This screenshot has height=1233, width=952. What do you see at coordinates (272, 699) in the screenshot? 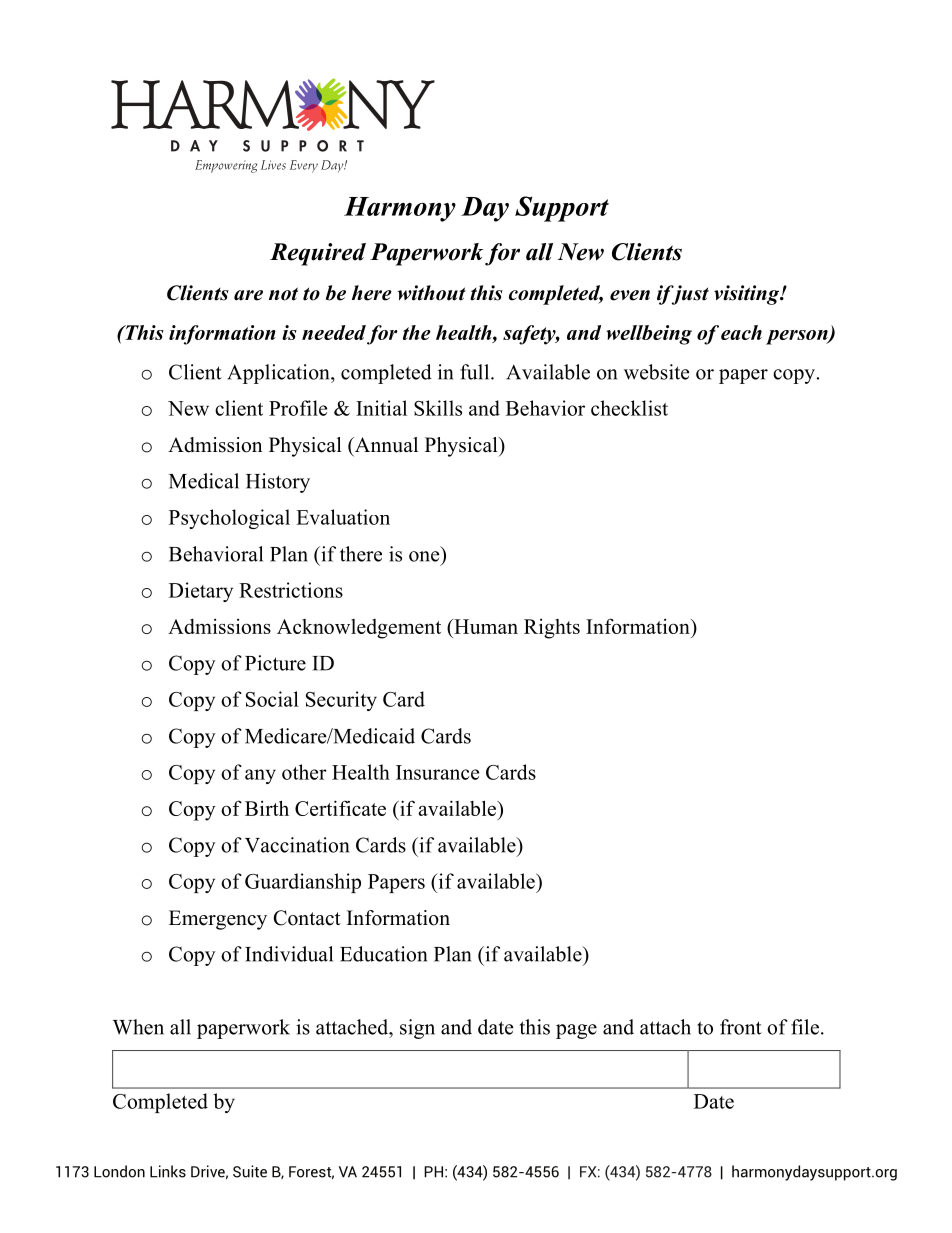
I see `Social` at bounding box center [272, 699].
